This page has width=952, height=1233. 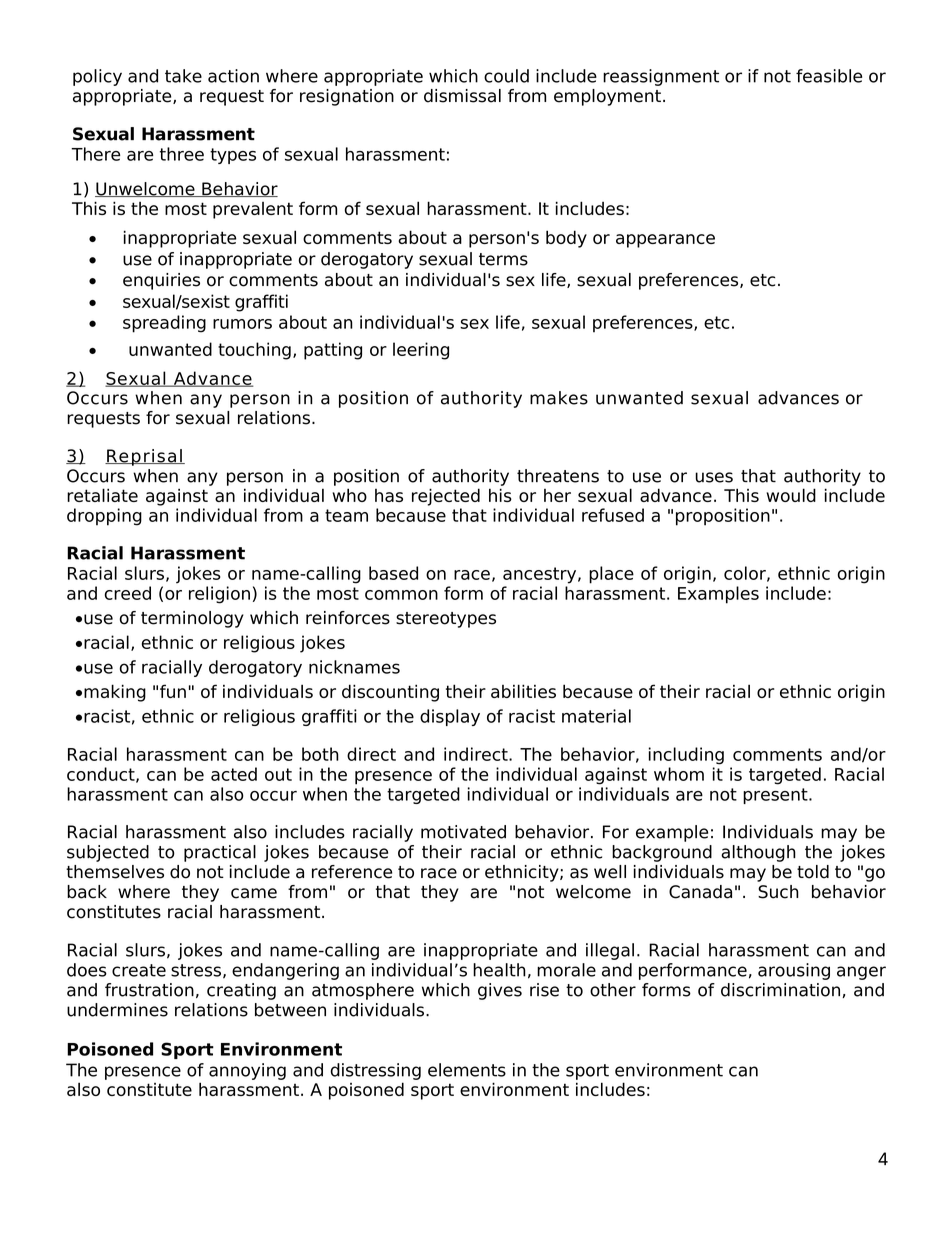 I want to click on undermines, so click(x=117, y=1010).
